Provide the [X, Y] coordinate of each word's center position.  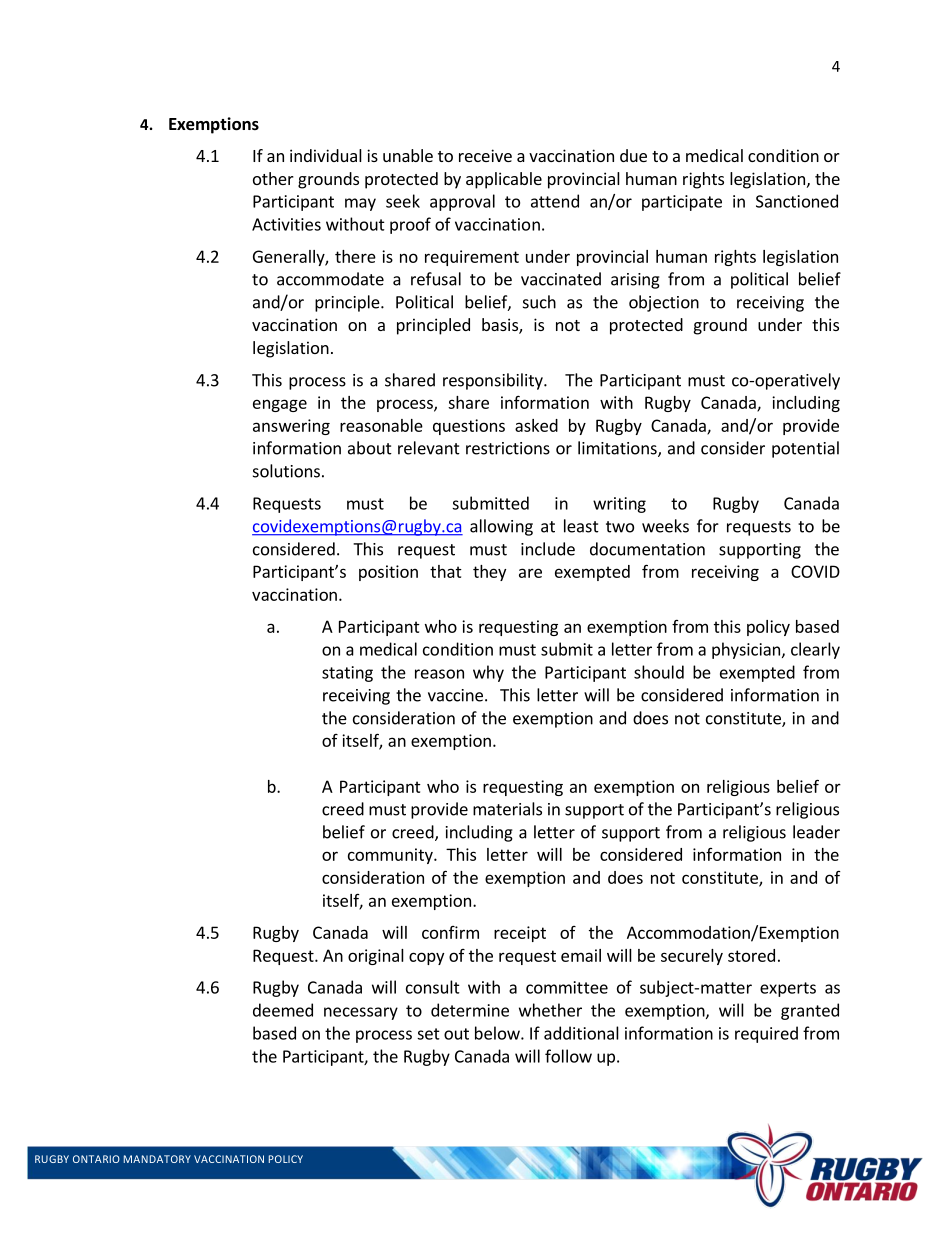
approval [462, 202]
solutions [286, 471]
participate [682, 203]
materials [507, 809]
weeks [665, 526]
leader [816, 832]
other [273, 178]
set [428, 1034]
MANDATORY [157, 1159]
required [766, 1034]
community [391, 856]
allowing [501, 527]
